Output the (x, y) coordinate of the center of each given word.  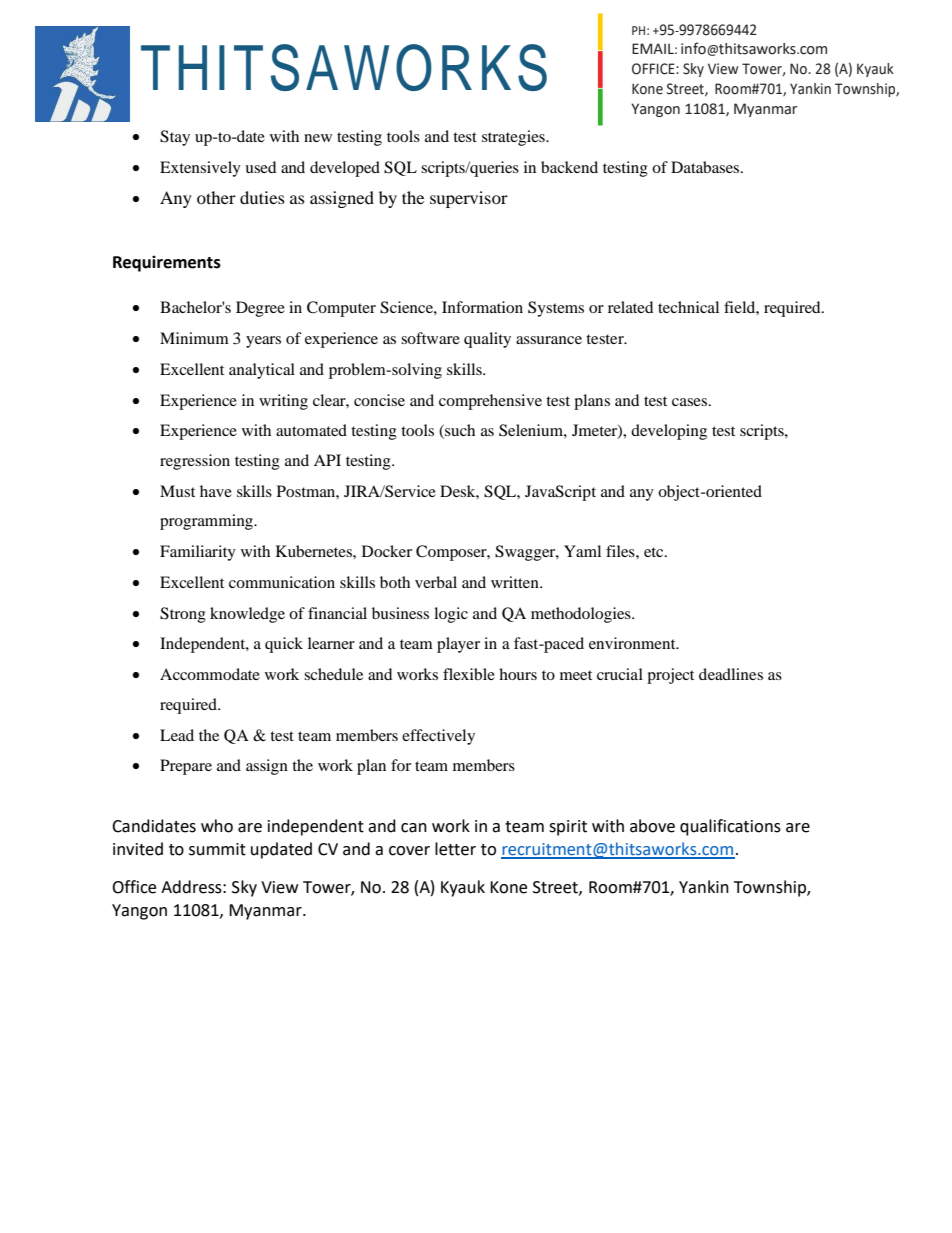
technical (688, 307)
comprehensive (490, 402)
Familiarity (198, 553)
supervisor (469, 199)
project (670, 676)
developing (669, 432)
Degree (260, 309)
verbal (436, 582)
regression (195, 462)
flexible (469, 674)
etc (655, 552)
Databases (706, 167)
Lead (177, 735)
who (217, 826)
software (430, 338)
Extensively (200, 169)
